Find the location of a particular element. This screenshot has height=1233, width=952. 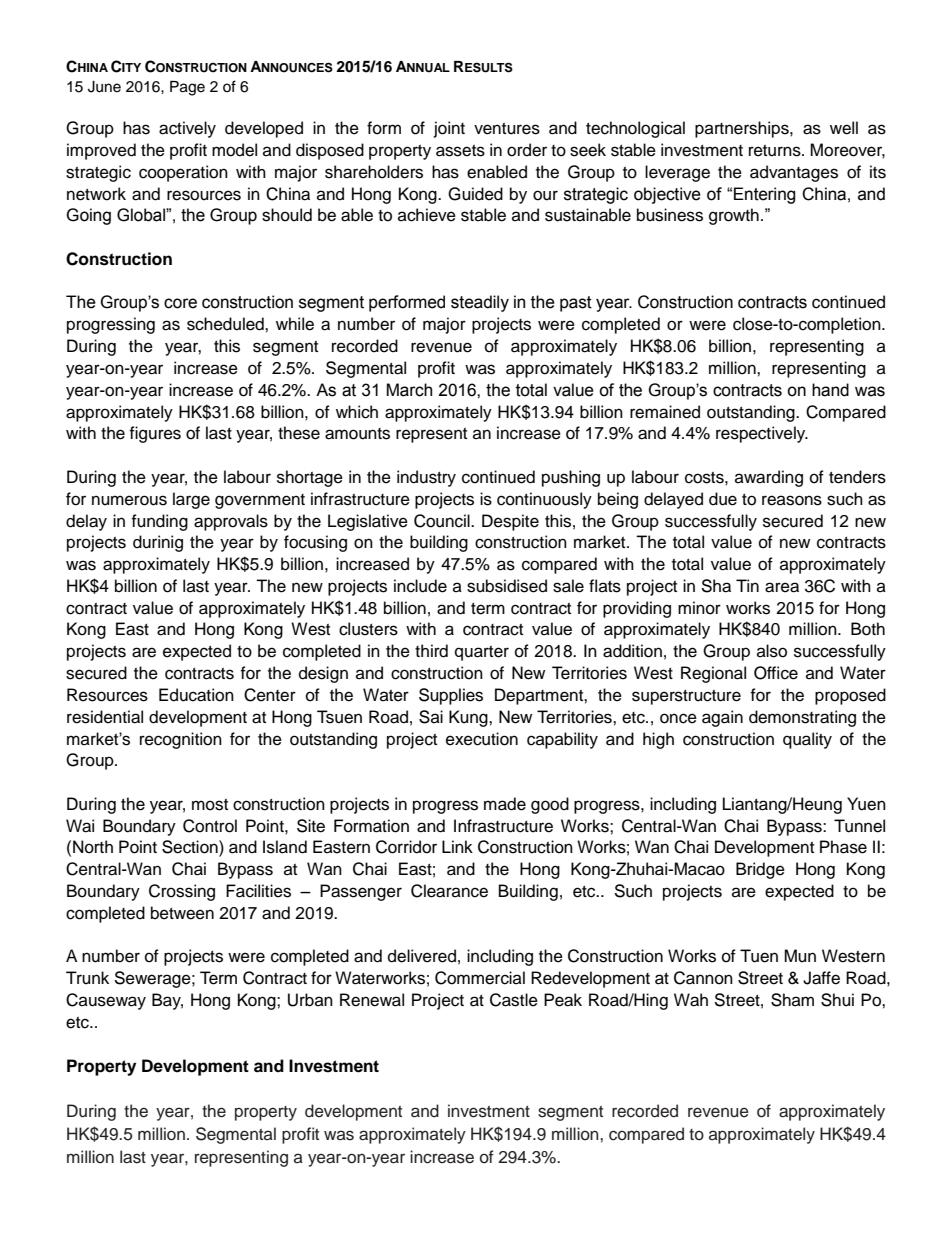

partnerships is located at coordinates (743, 129).
